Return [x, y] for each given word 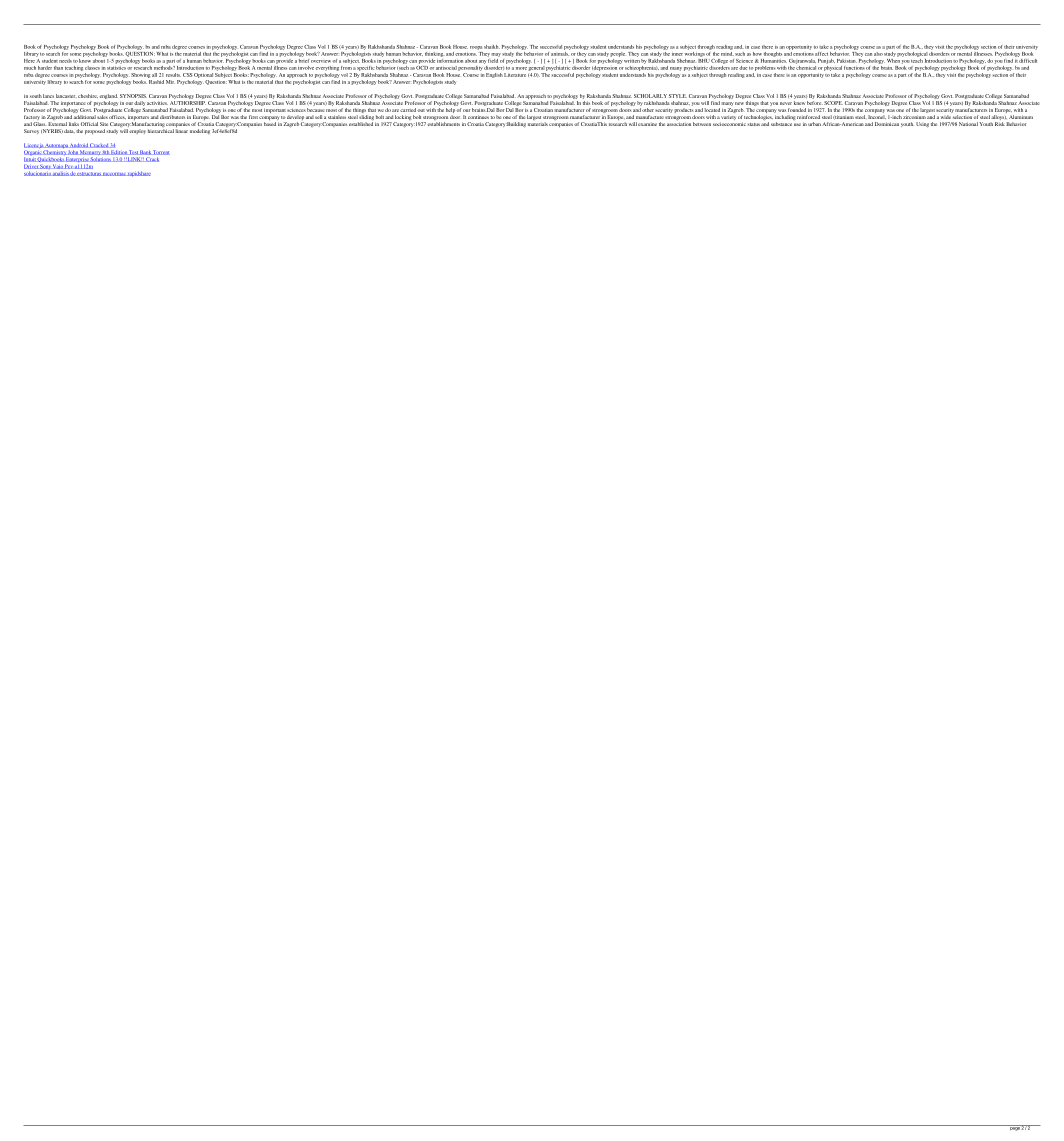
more [521, 68]
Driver [31, 167]
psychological [912, 54]
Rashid [156, 80]
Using [922, 125]
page [1014, 1128]
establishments [444, 124]
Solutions [101, 160]
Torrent [161, 152]
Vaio [56, 166]
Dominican [887, 124]
